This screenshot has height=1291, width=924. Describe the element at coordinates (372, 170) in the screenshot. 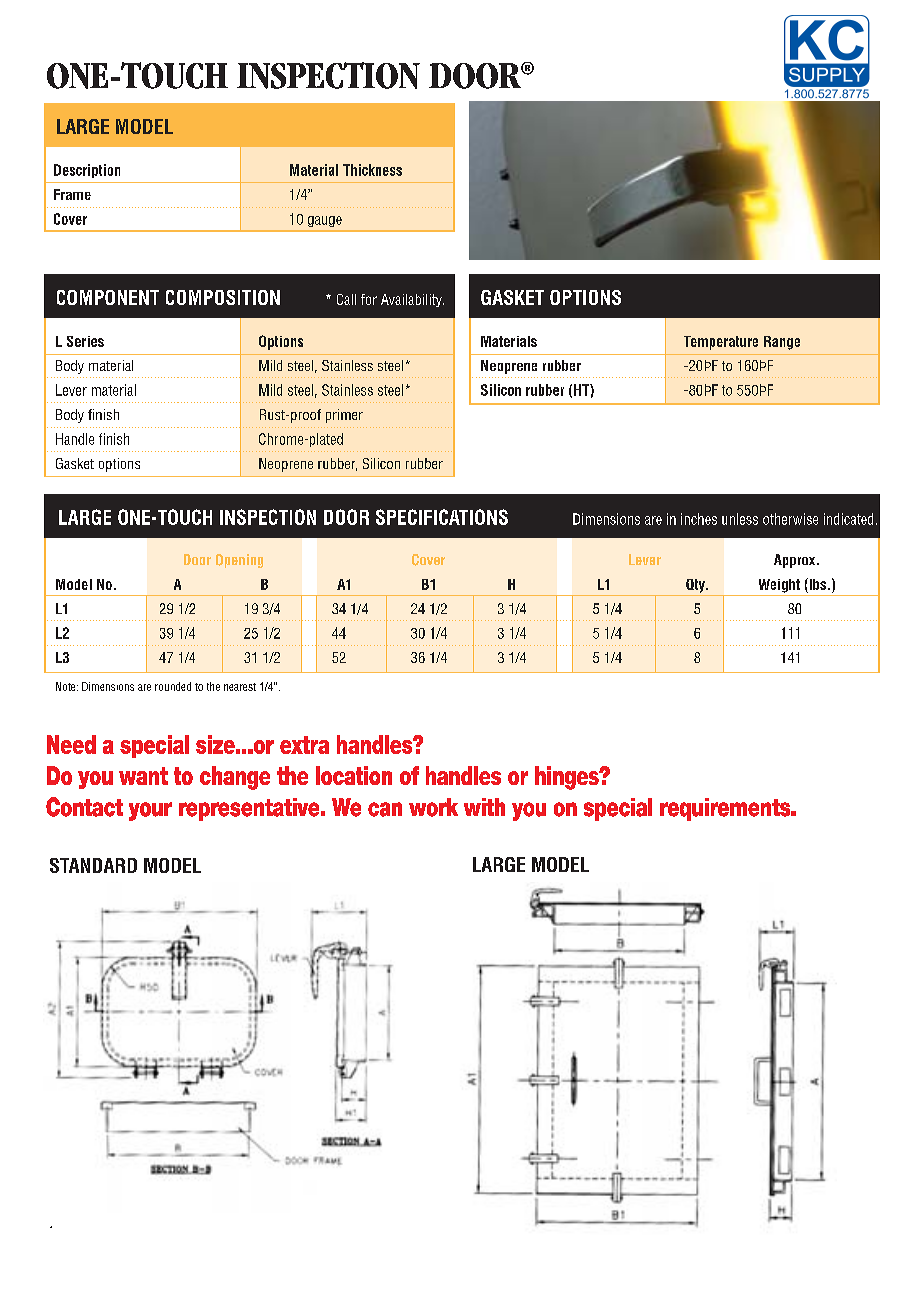

I see `Thickness` at that location.
